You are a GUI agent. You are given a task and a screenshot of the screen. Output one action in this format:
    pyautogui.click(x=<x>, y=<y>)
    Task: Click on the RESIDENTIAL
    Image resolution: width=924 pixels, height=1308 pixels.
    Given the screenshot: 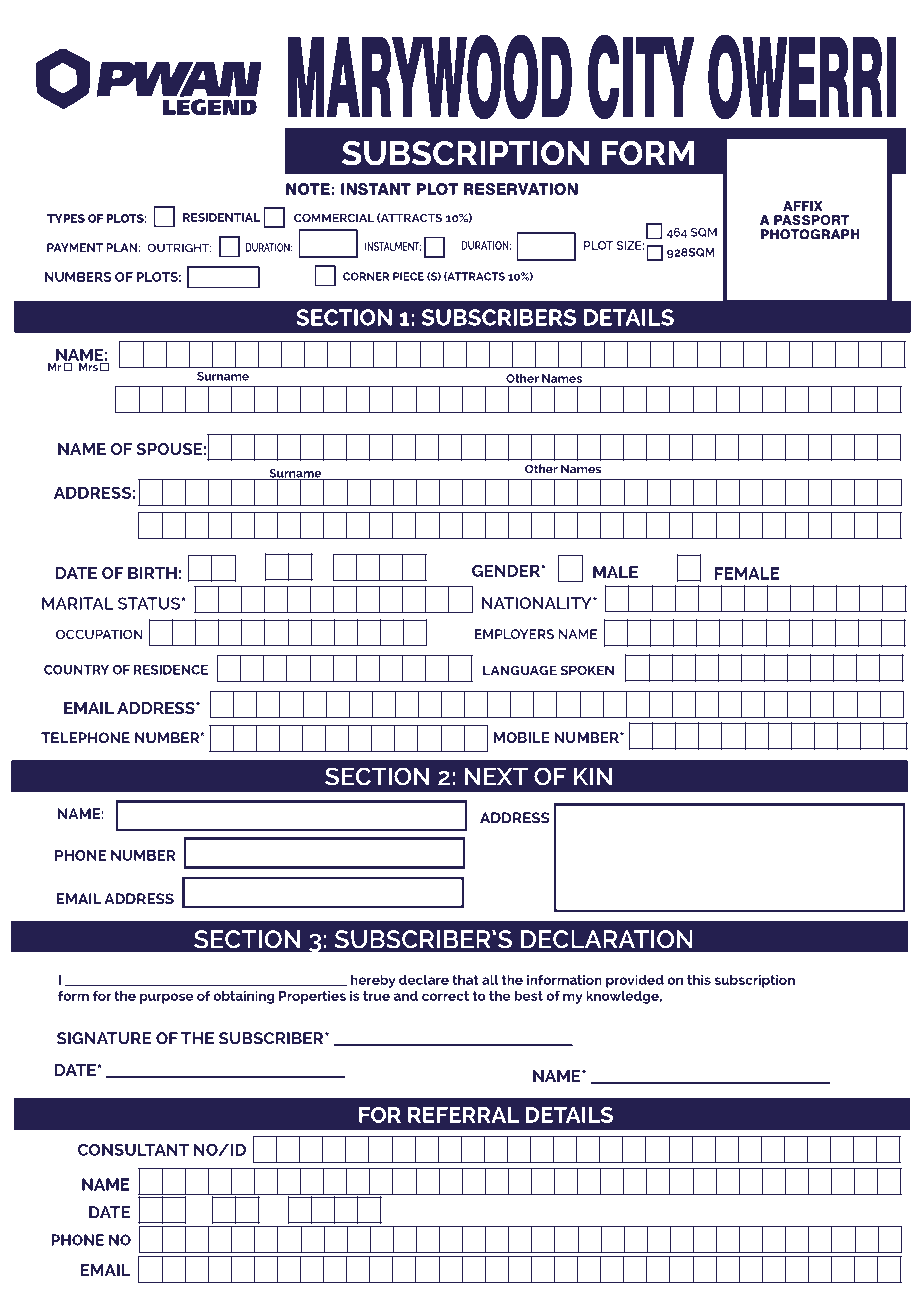 What is the action you would take?
    pyautogui.click(x=221, y=217)
